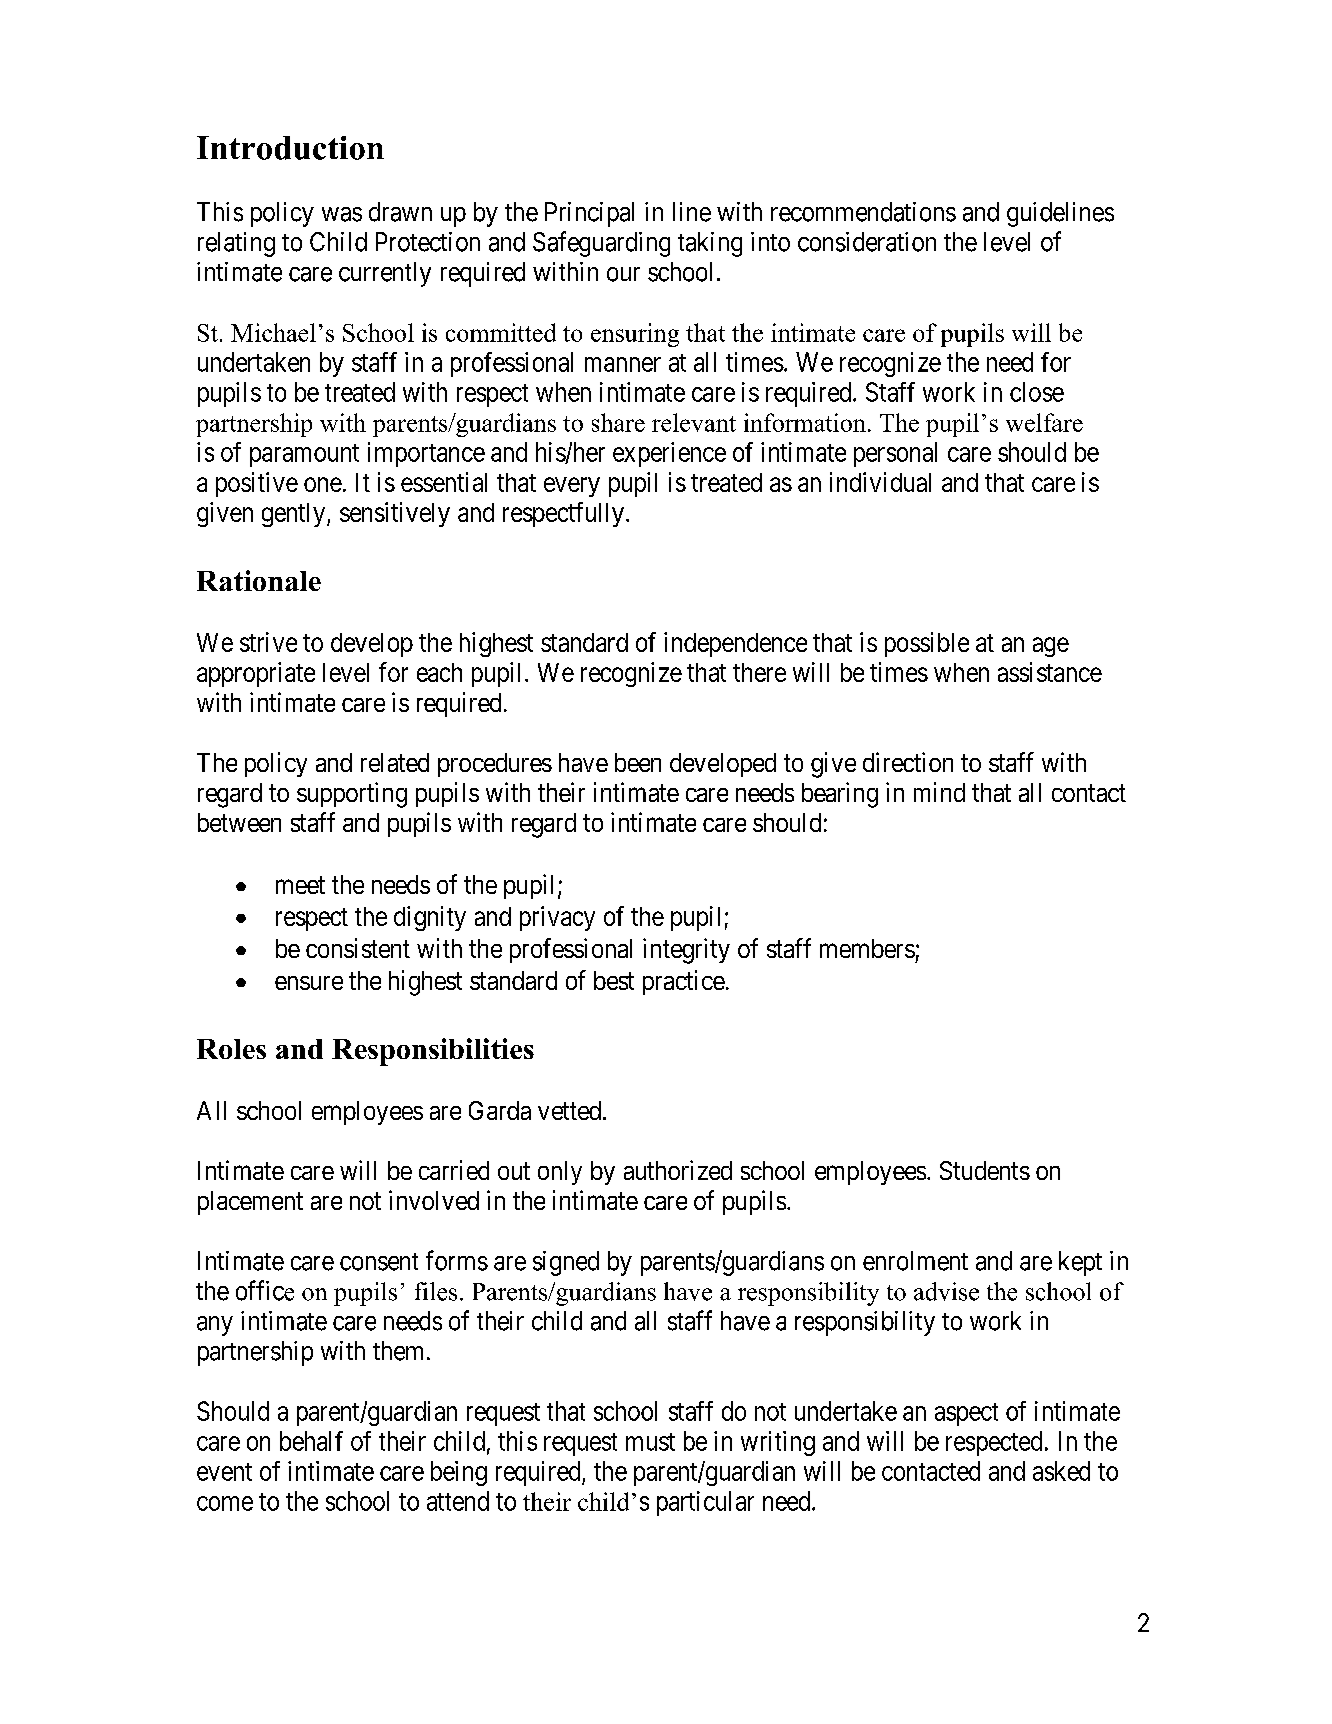 The image size is (1332, 1724). What do you see at coordinates (589, 214) in the screenshot?
I see `Principal` at bounding box center [589, 214].
